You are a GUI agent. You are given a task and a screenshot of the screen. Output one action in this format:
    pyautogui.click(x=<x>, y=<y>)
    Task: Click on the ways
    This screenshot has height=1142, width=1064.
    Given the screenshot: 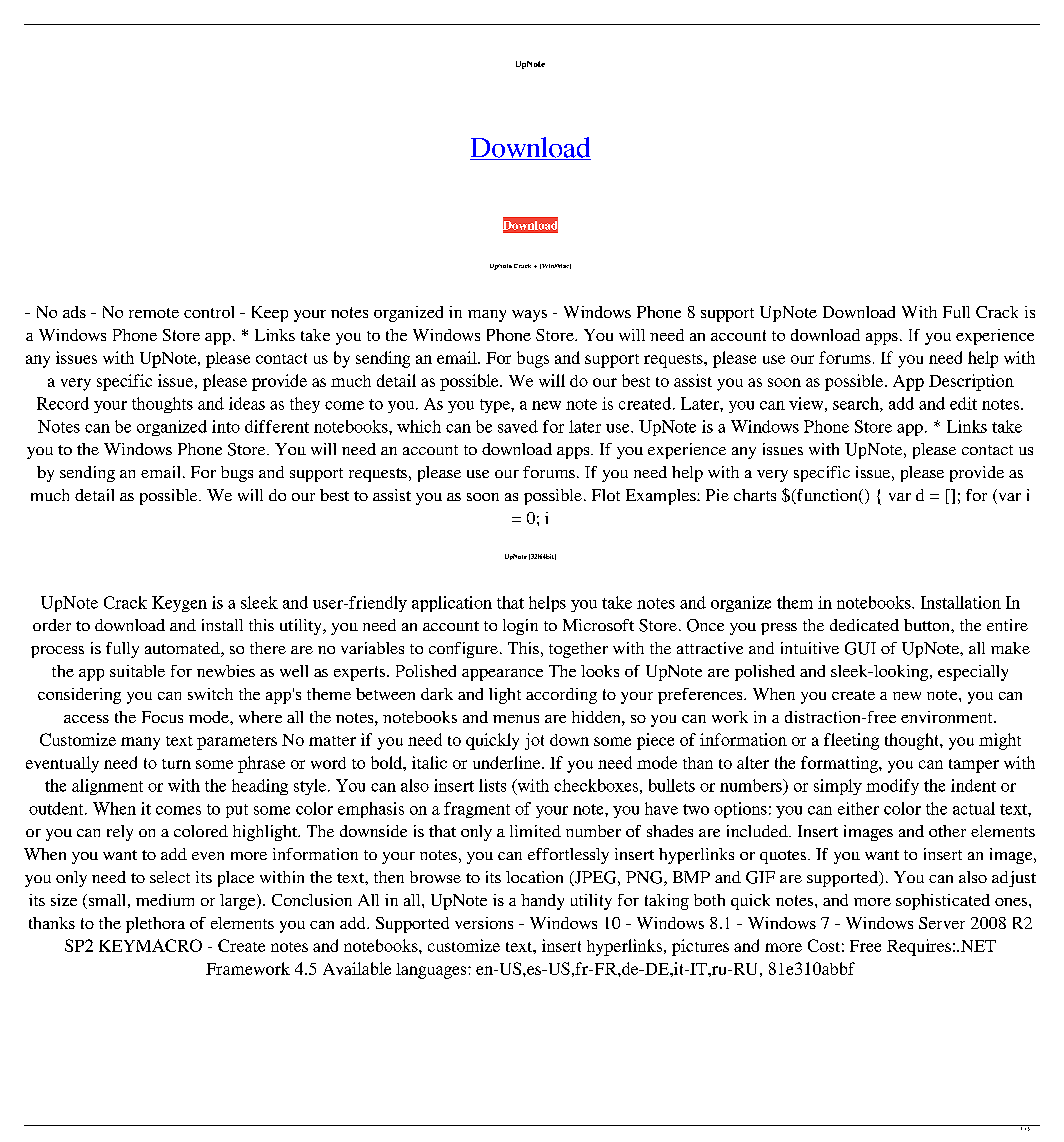 What is the action you would take?
    pyautogui.click(x=529, y=316)
